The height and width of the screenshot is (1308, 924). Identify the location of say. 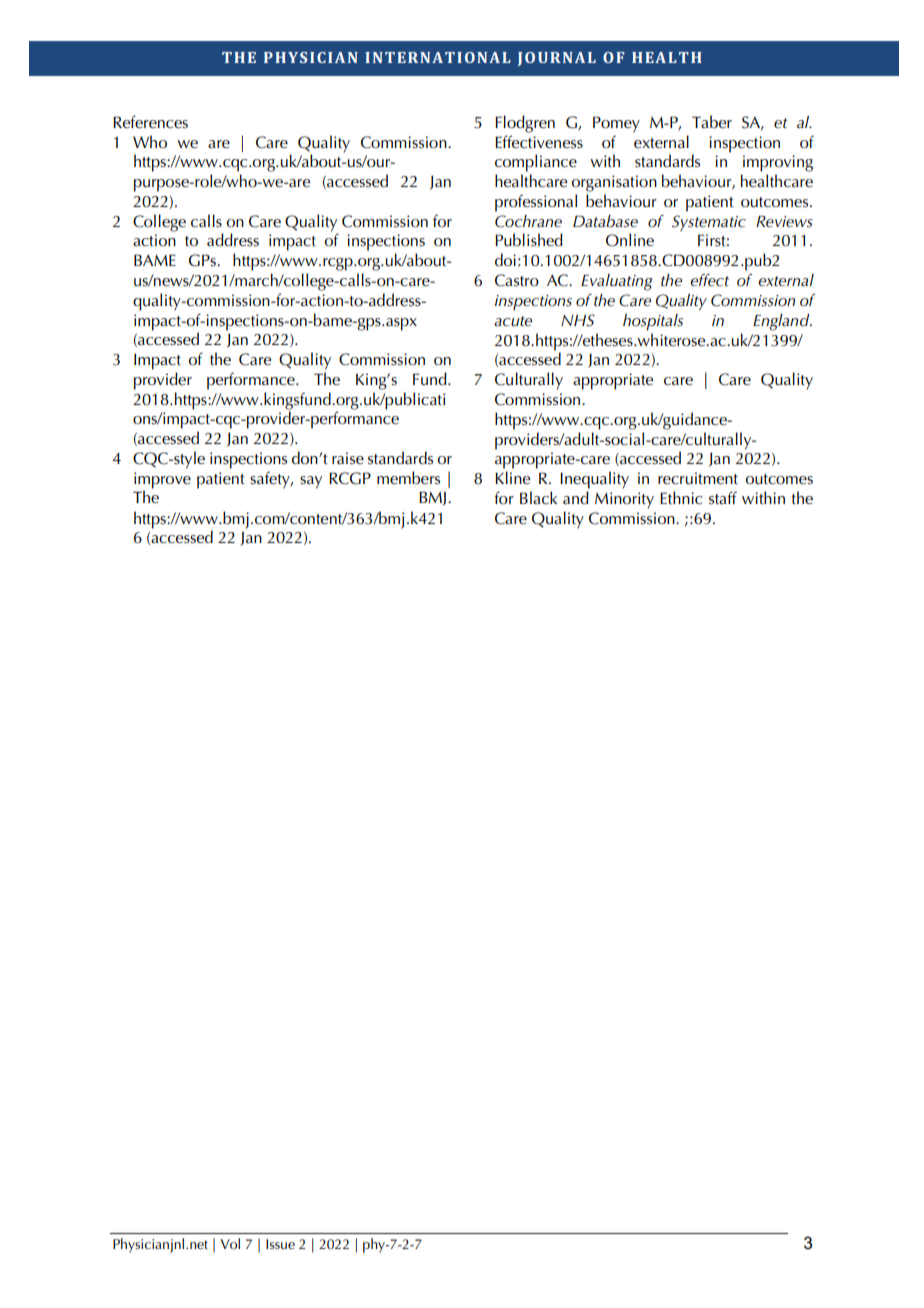
(311, 482).
